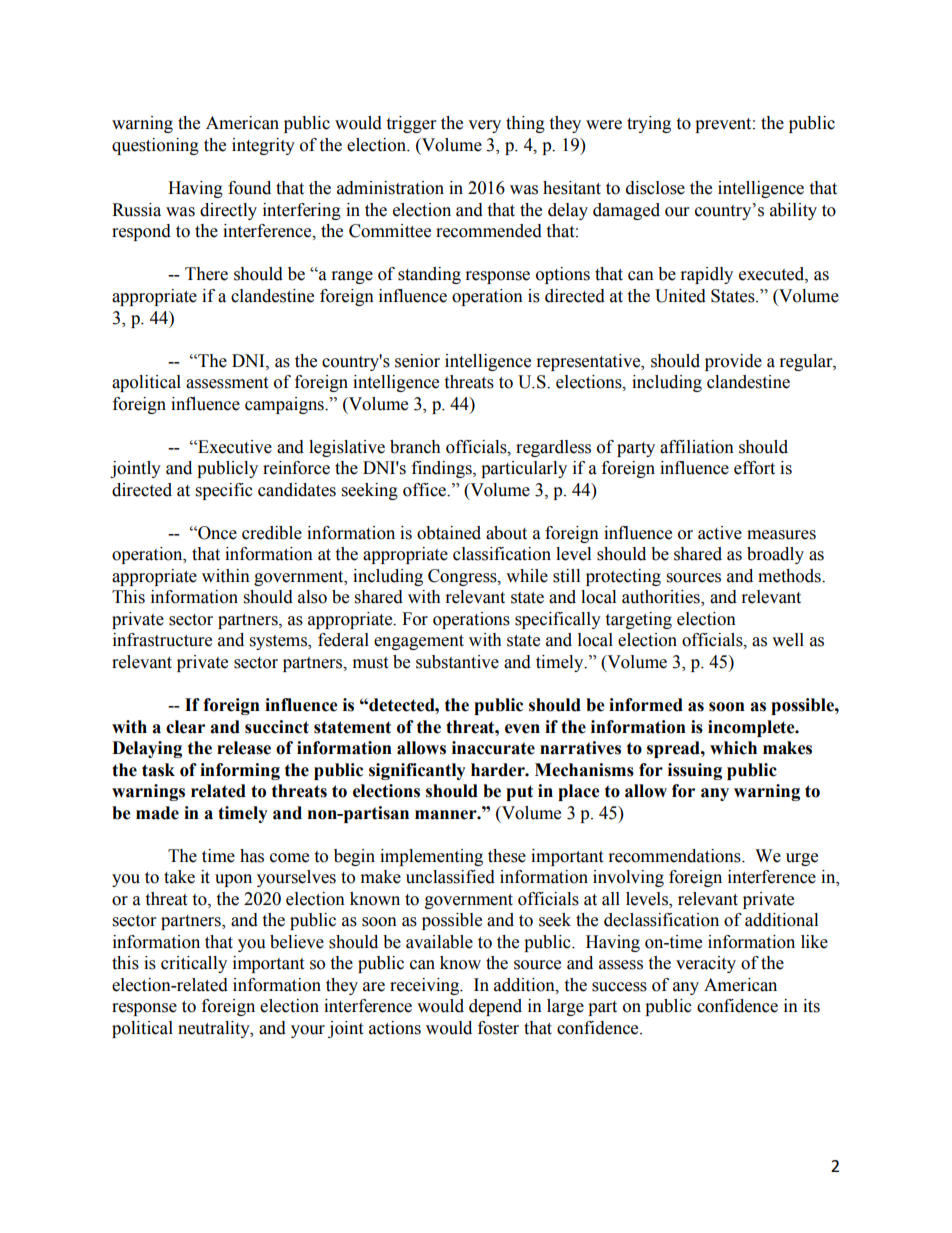 The width and height of the image is (952, 1233). What do you see at coordinates (272, 533) in the image?
I see `credible` at bounding box center [272, 533].
